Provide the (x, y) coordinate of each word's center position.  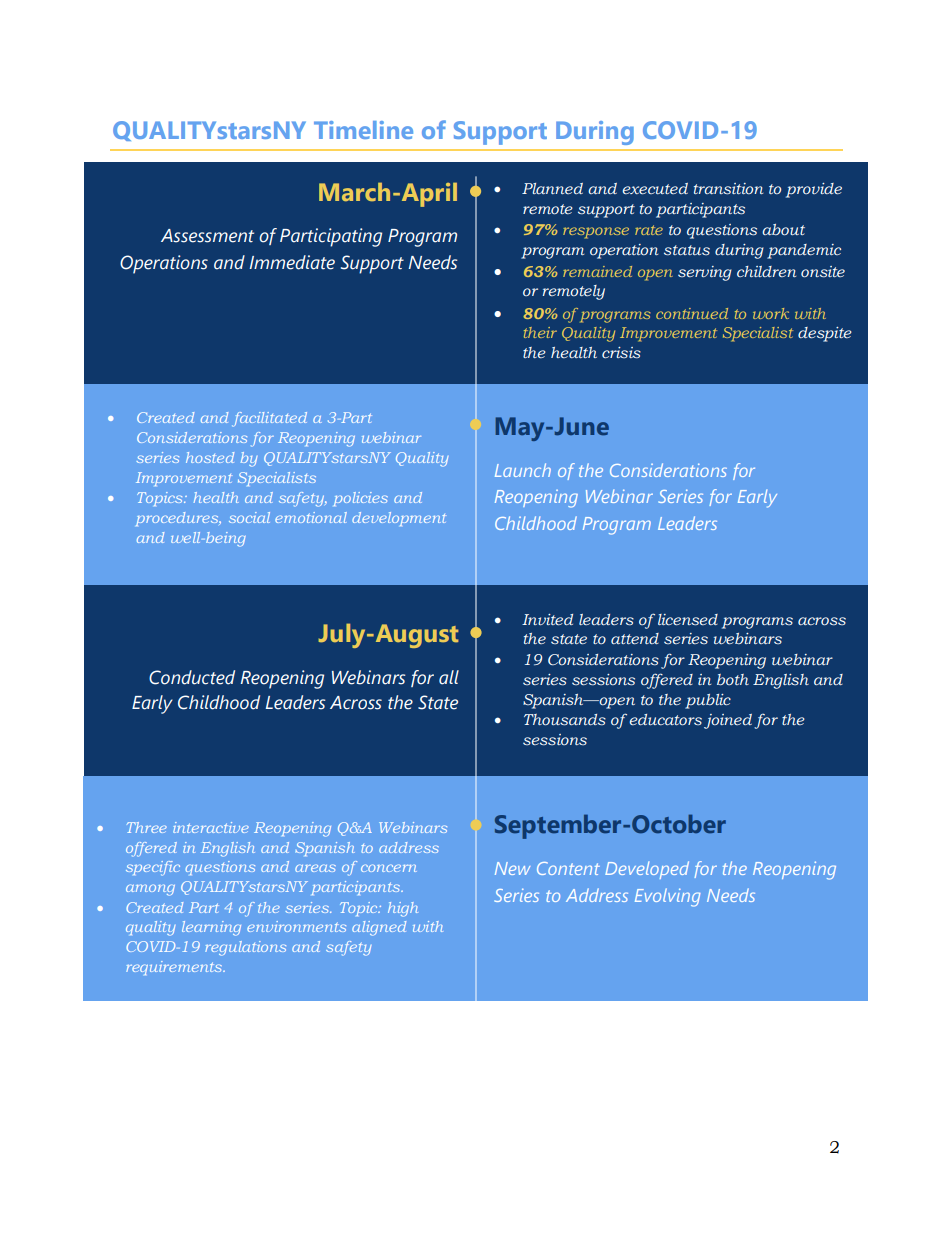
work (771, 313)
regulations (245, 948)
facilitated (269, 419)
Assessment (207, 236)
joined (728, 721)
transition (728, 189)
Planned (552, 188)
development (399, 519)
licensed (688, 620)
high (403, 909)
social (249, 517)
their (540, 332)
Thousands (565, 720)
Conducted (192, 677)
